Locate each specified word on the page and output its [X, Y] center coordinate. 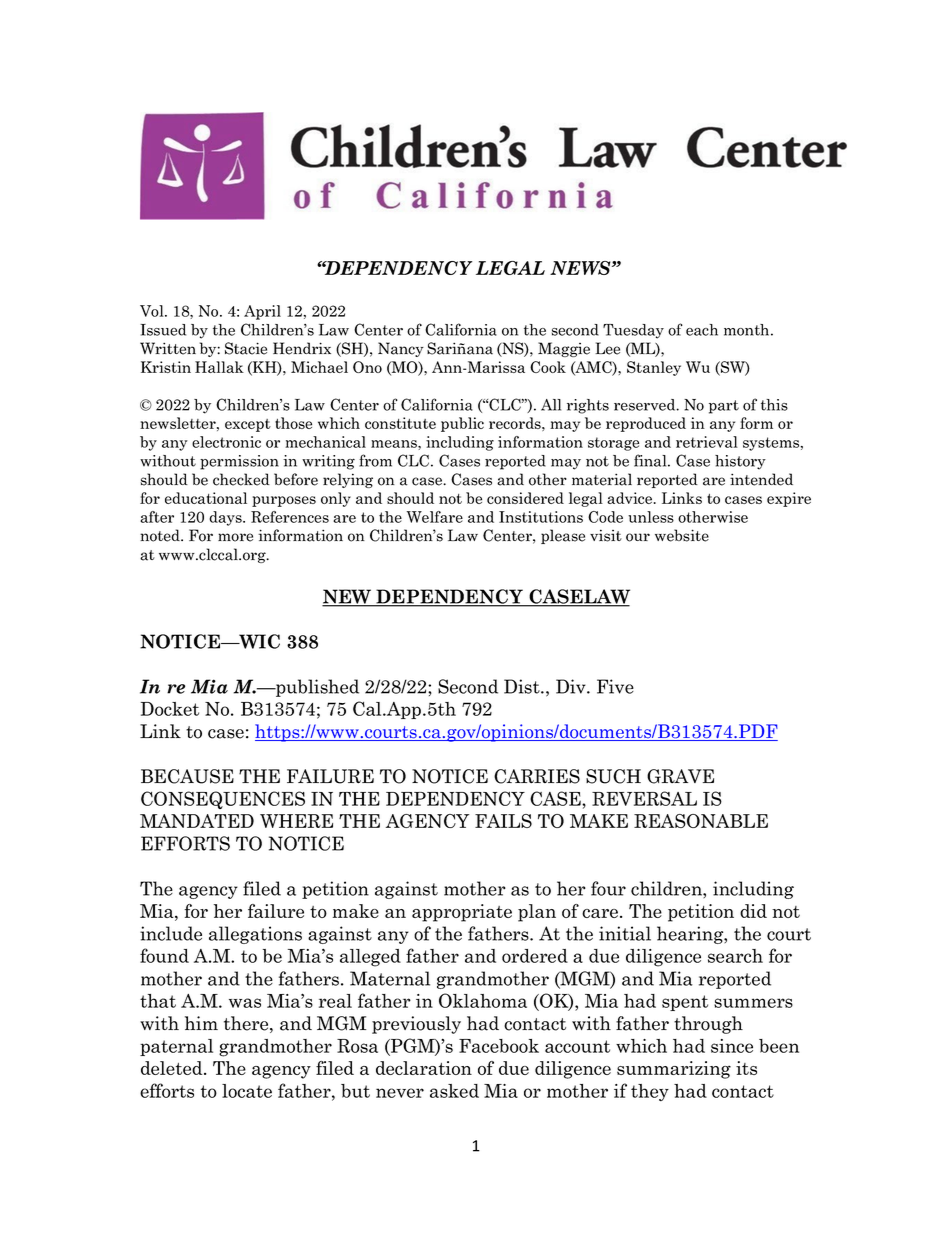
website [682, 535]
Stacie [246, 348]
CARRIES [537, 776]
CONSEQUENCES [223, 800]
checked [241, 479]
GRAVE [680, 776]
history [740, 462]
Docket [170, 709]
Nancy [401, 349]
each [702, 330]
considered [525, 498]
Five [615, 686]
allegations [255, 935]
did [753, 911]
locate [247, 1091]
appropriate [462, 913]
